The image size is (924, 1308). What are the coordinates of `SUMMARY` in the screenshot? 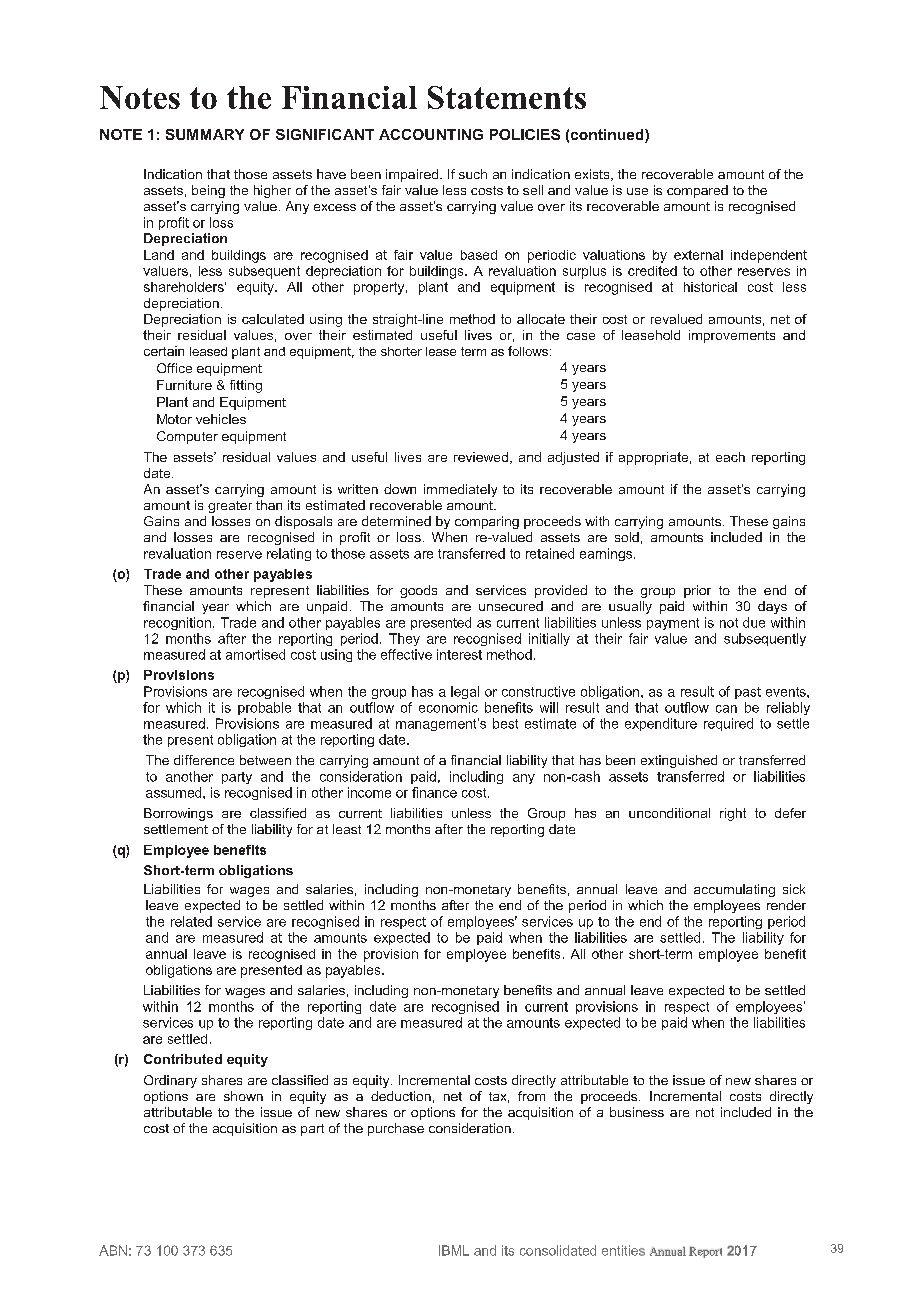 It's located at (205, 134).
